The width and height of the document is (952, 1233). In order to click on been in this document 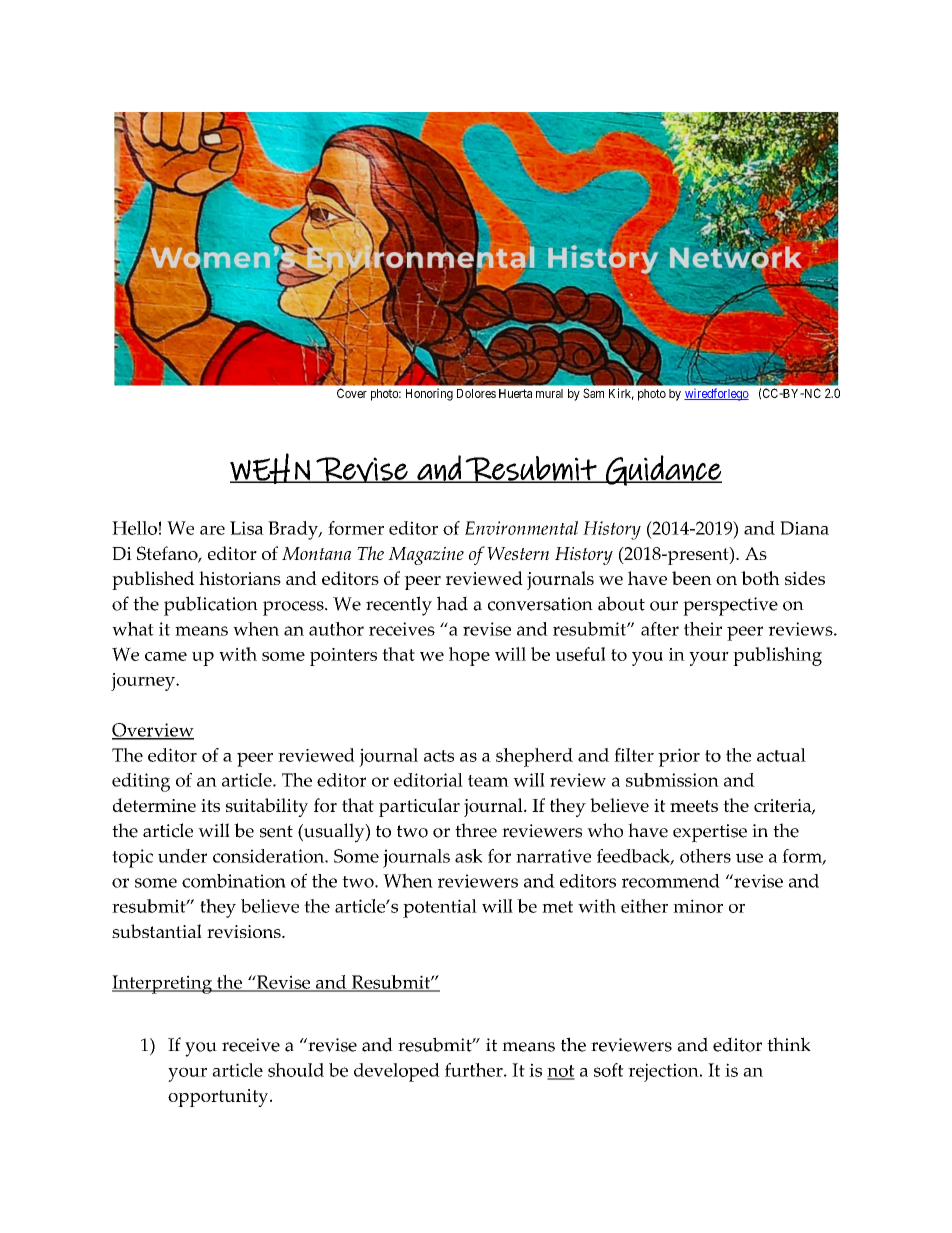, I will do `click(692, 578)`.
